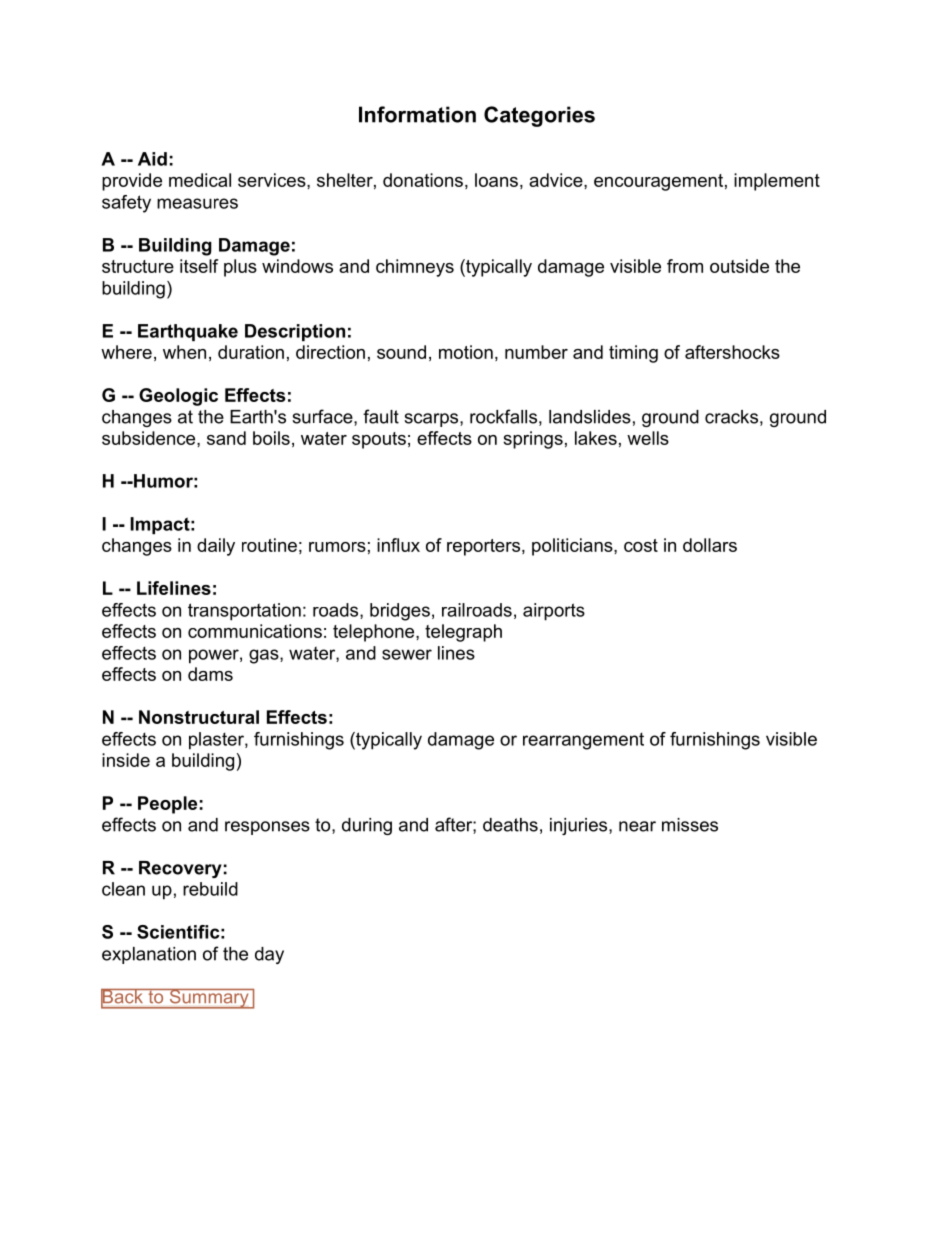 Image resolution: width=952 pixels, height=1233 pixels. Describe the element at coordinates (216, 547) in the page. I see `daily` at that location.
